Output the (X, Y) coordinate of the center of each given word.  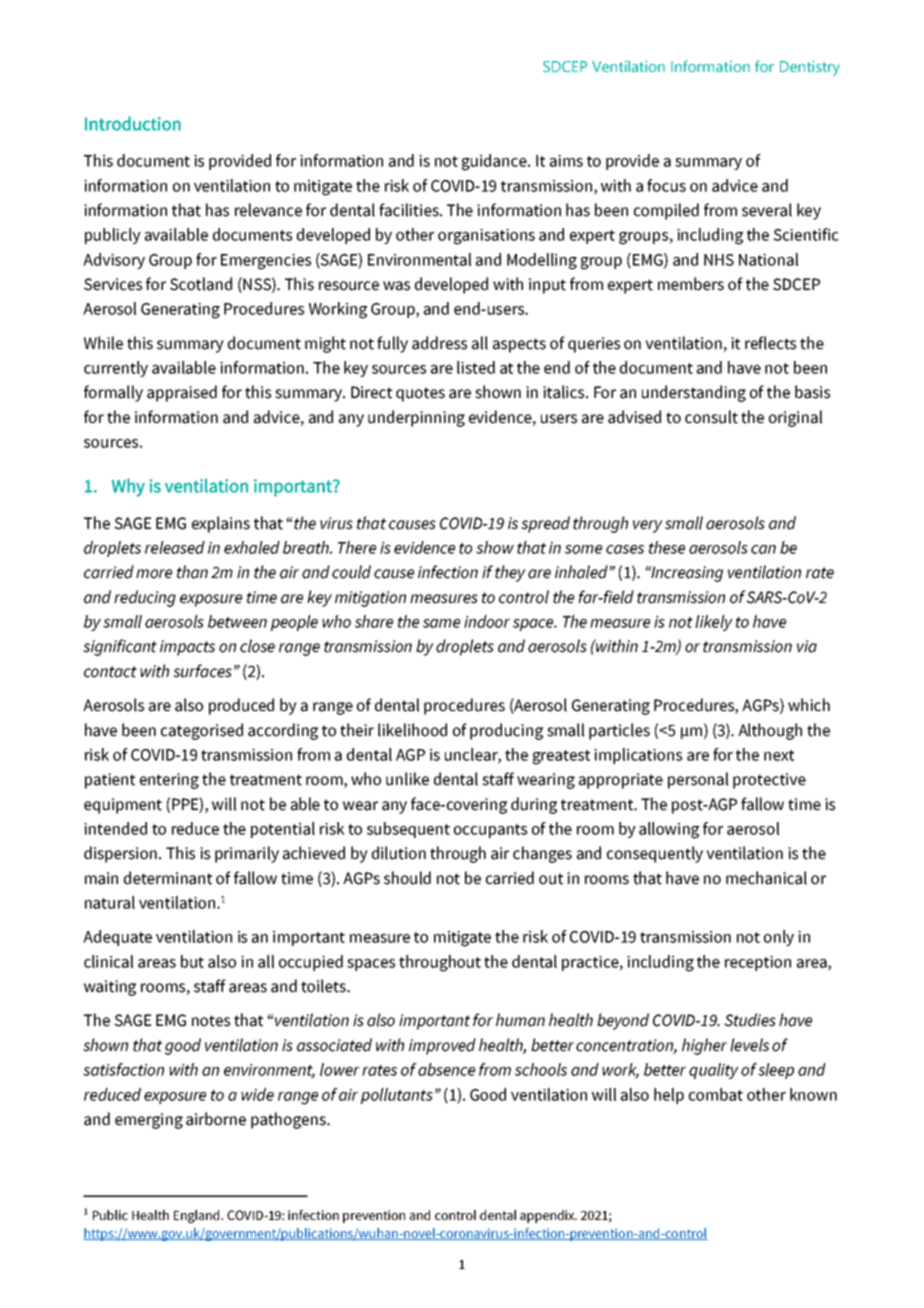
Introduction (133, 123)
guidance (495, 162)
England (198, 1216)
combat (716, 1094)
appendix (548, 1216)
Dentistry (810, 68)
